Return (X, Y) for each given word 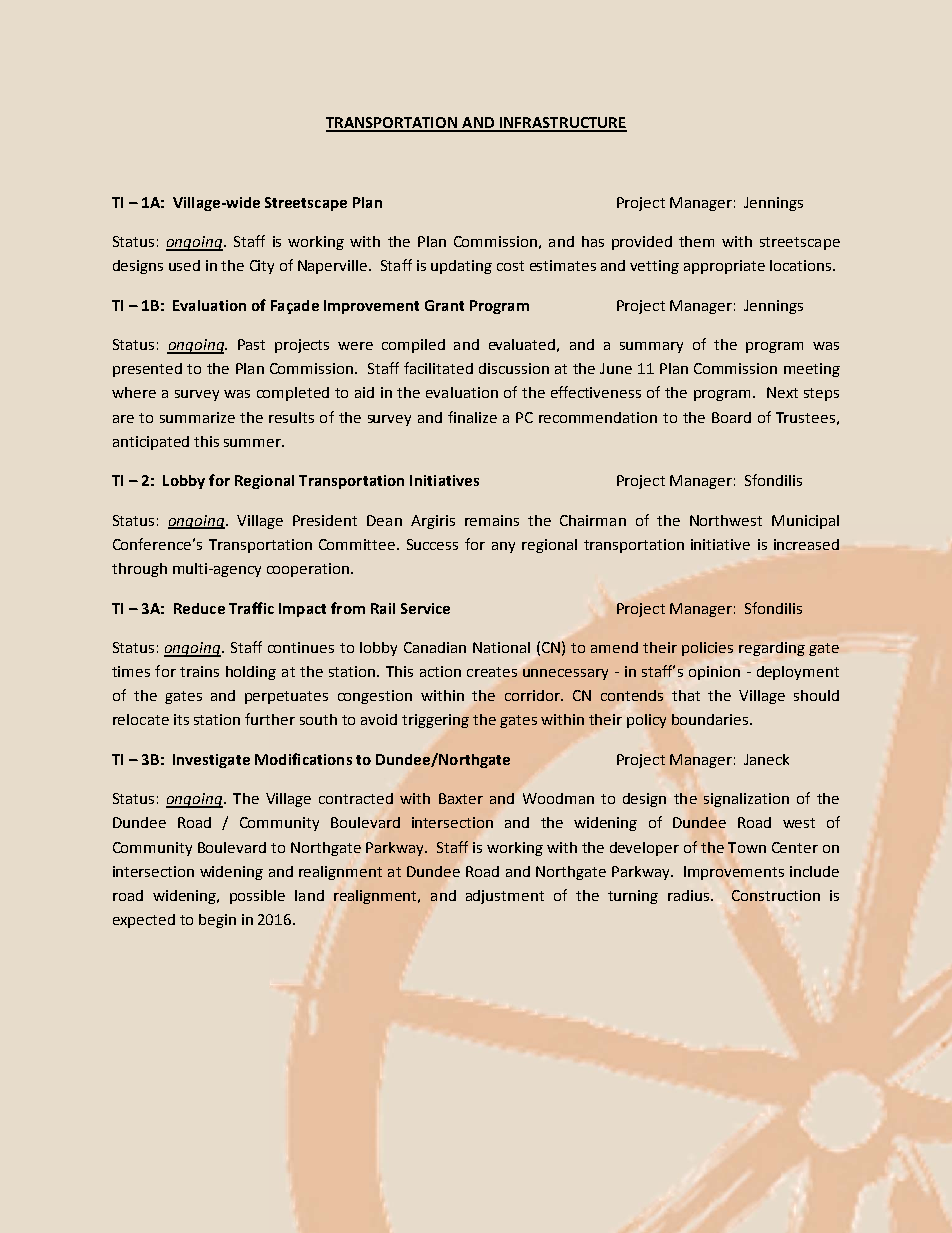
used (184, 265)
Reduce (199, 608)
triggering (435, 721)
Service (425, 608)
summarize (197, 417)
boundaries (711, 719)
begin (217, 921)
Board (731, 417)
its (181, 719)
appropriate (724, 267)
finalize (472, 417)
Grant (444, 305)
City (262, 267)
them (696, 241)
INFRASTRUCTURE (562, 124)
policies (707, 649)
